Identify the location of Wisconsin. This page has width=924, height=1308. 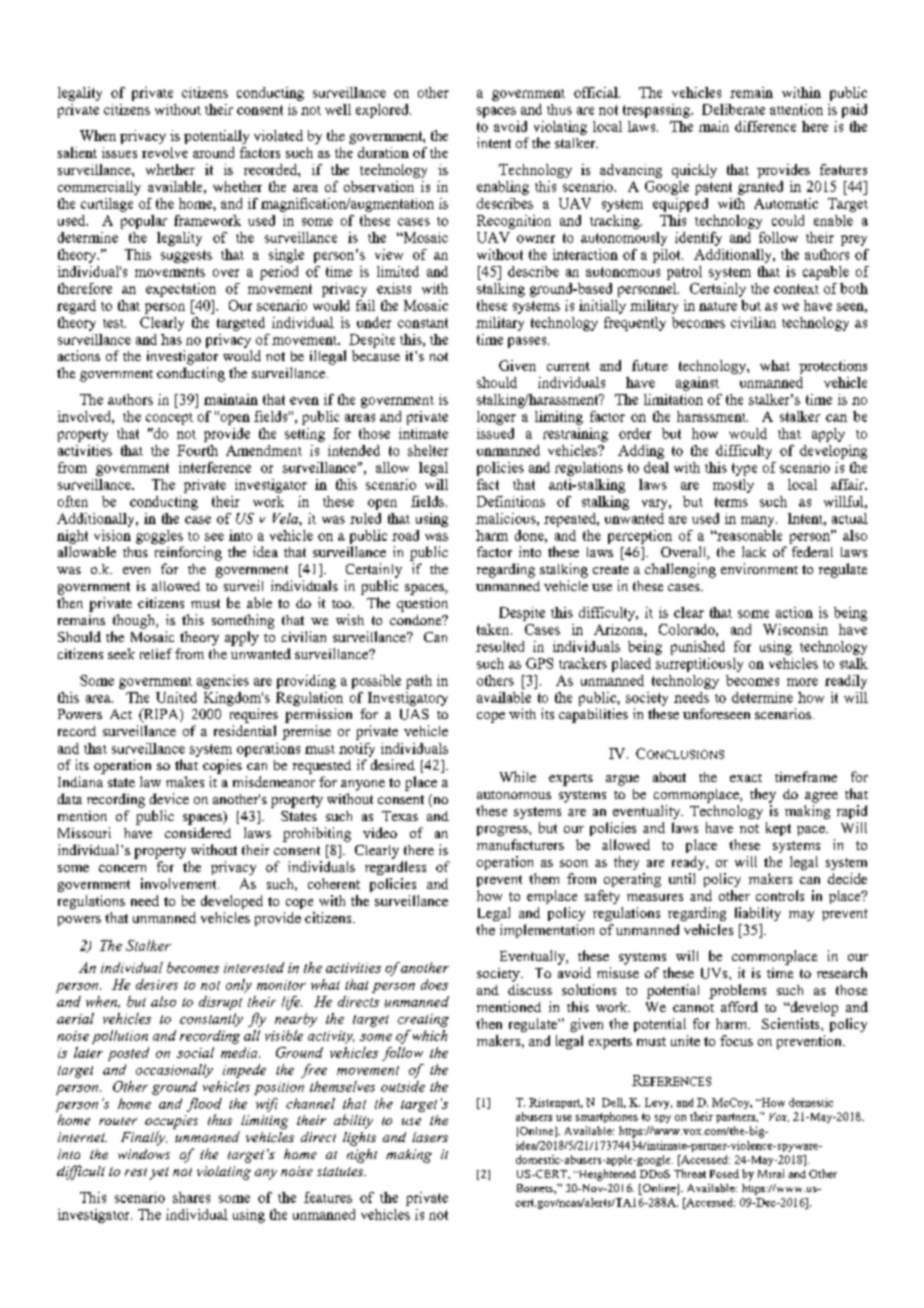
(795, 629).
